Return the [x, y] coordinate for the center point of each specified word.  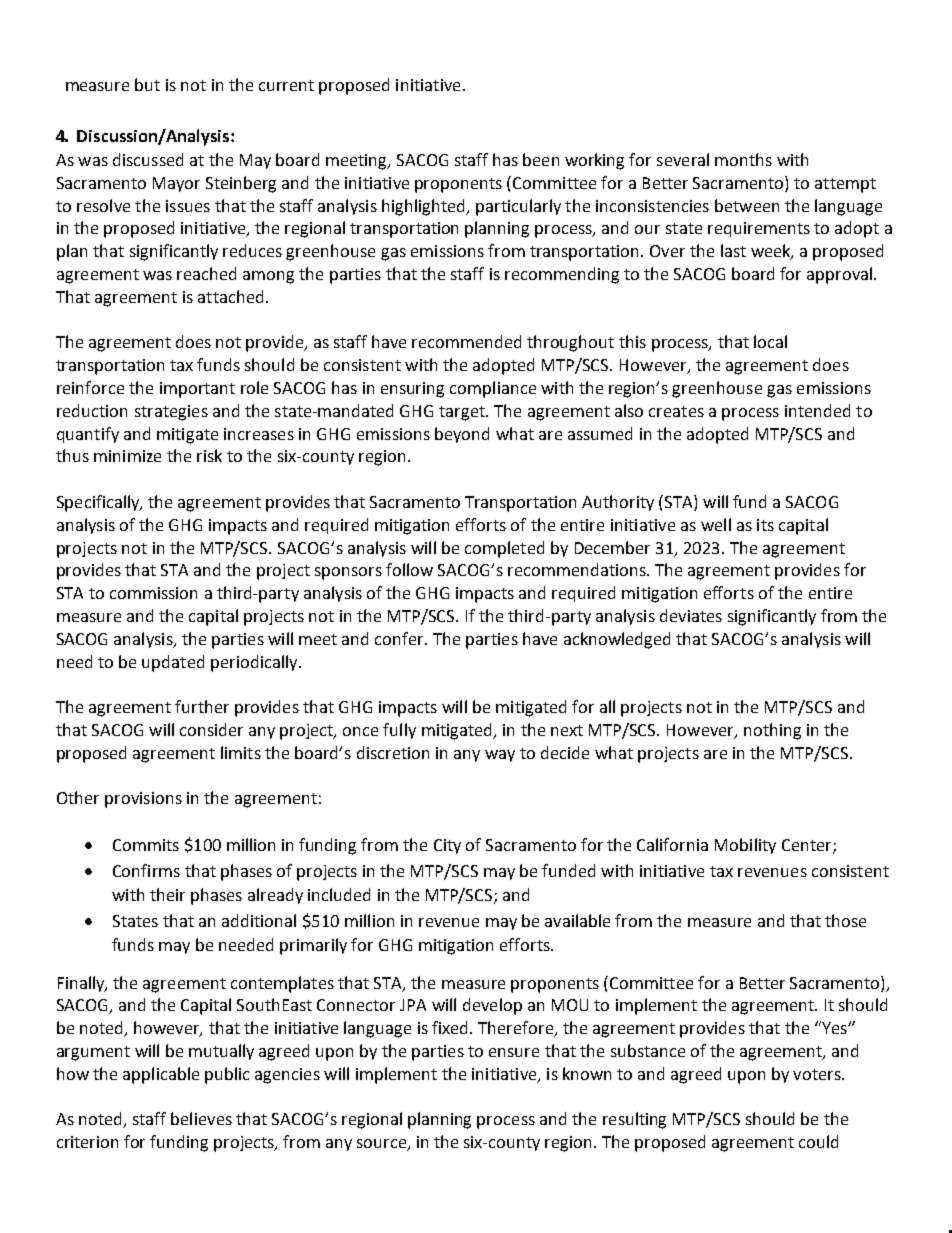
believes [201, 1118]
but [147, 84]
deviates [691, 615]
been [541, 159]
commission [153, 593]
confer [400, 638]
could [818, 1141]
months [743, 159]
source [382, 1145]
